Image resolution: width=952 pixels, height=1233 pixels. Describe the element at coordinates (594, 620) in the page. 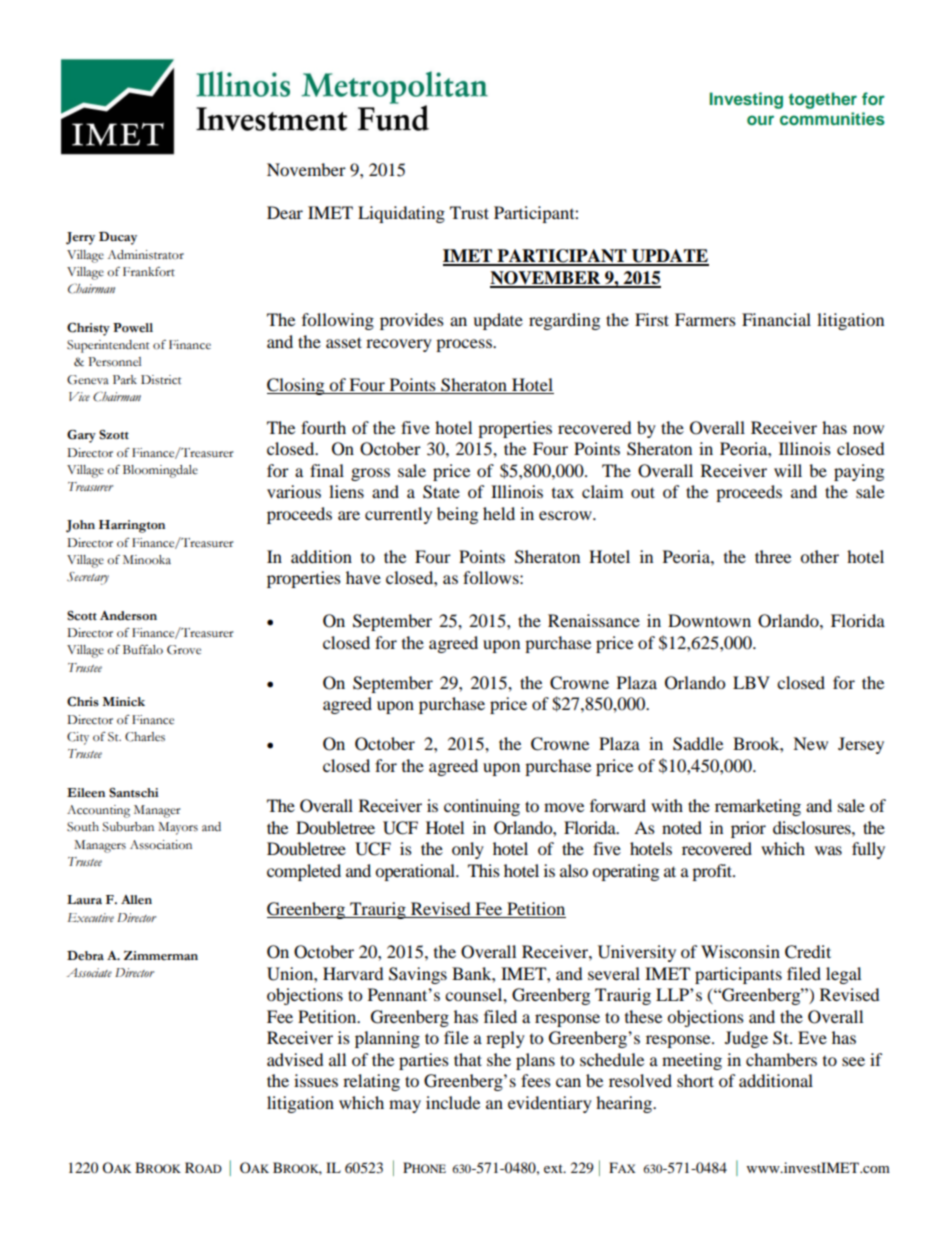

I see `Renaissance` at that location.
